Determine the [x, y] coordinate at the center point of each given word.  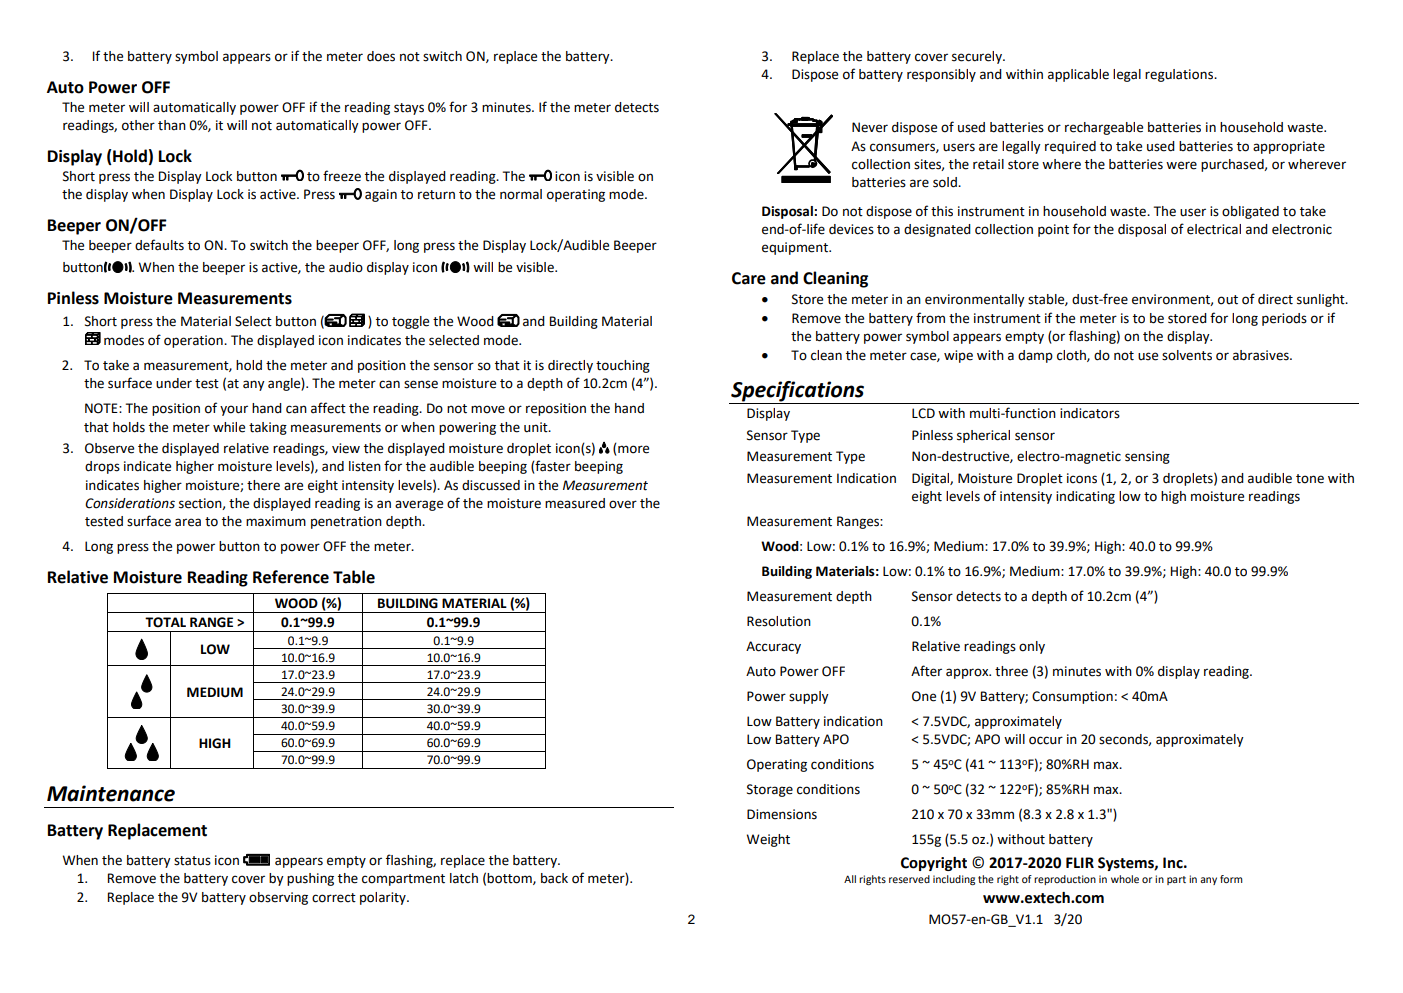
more [633, 449]
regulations [1180, 75]
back [554, 878]
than [172, 125]
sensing [1147, 457]
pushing [310, 879]
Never [870, 127]
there [263, 485]
